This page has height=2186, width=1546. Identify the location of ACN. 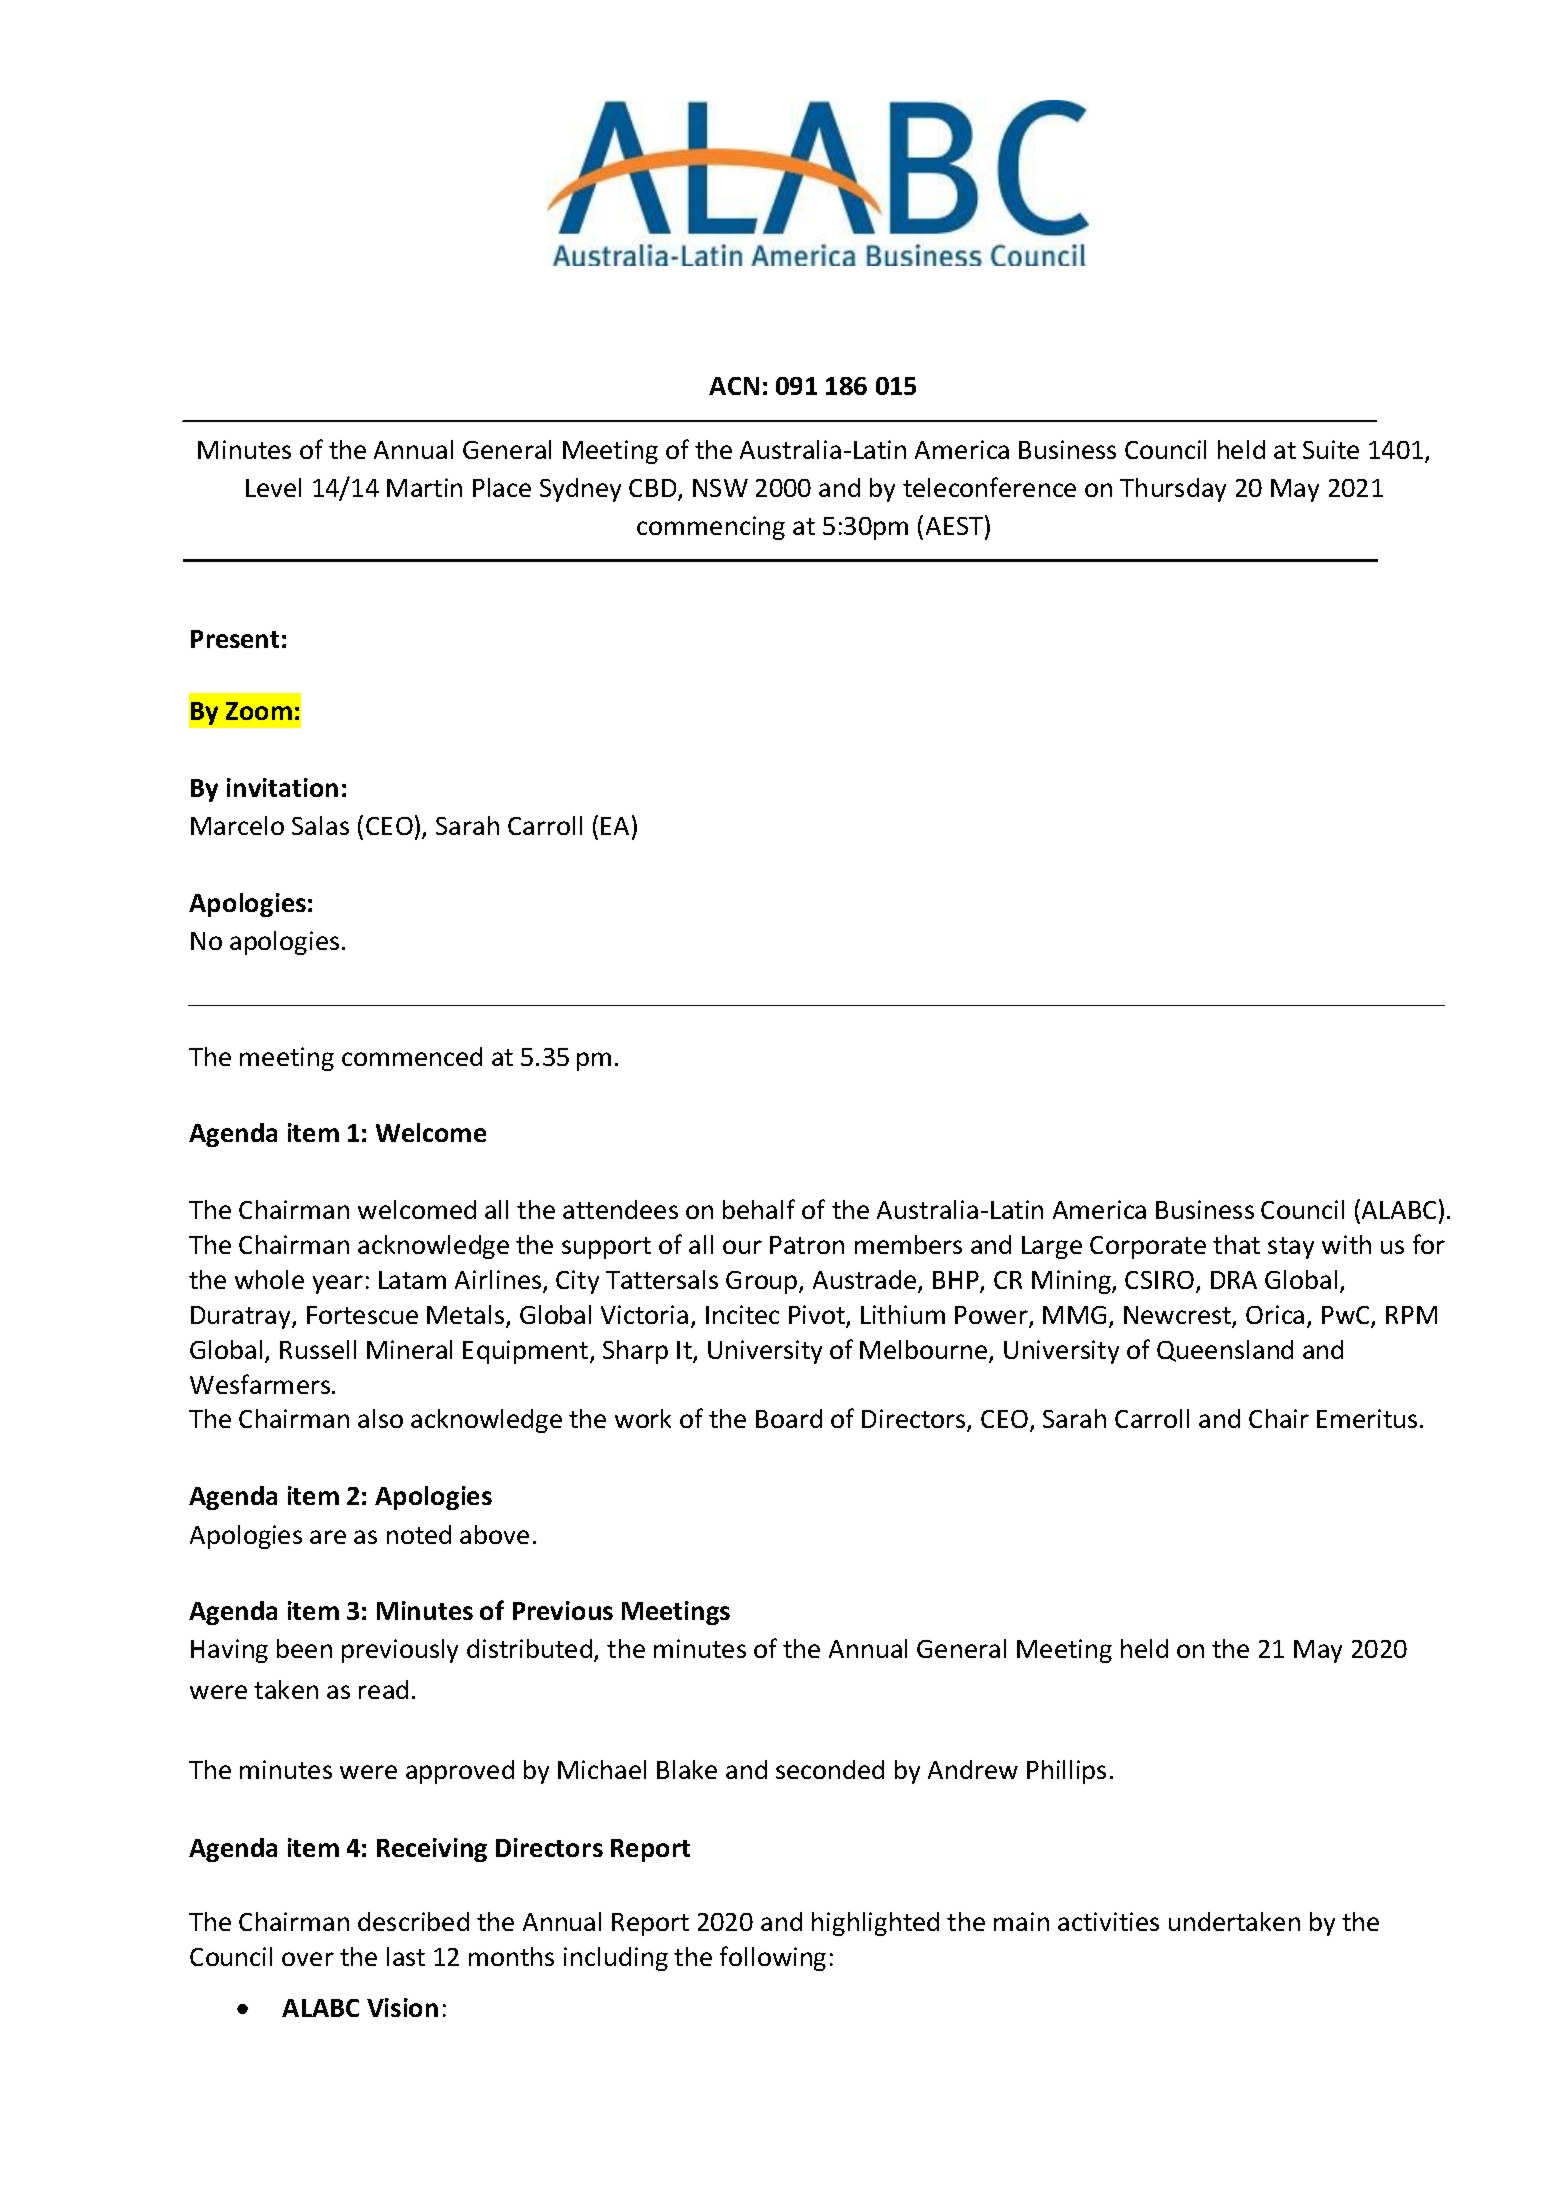
(734, 386).
